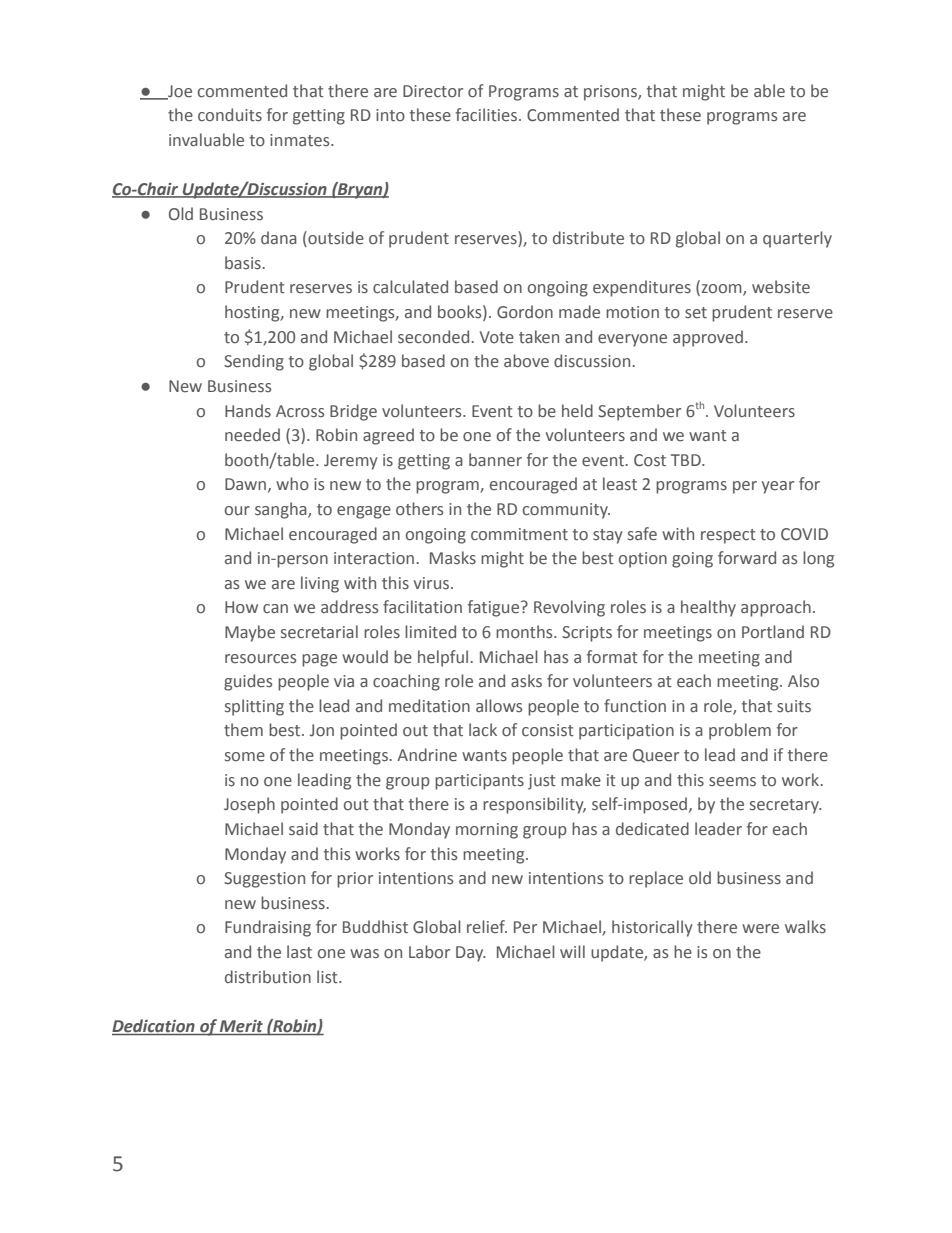 This page has width=952, height=1233. I want to click on prisons, so click(611, 93).
